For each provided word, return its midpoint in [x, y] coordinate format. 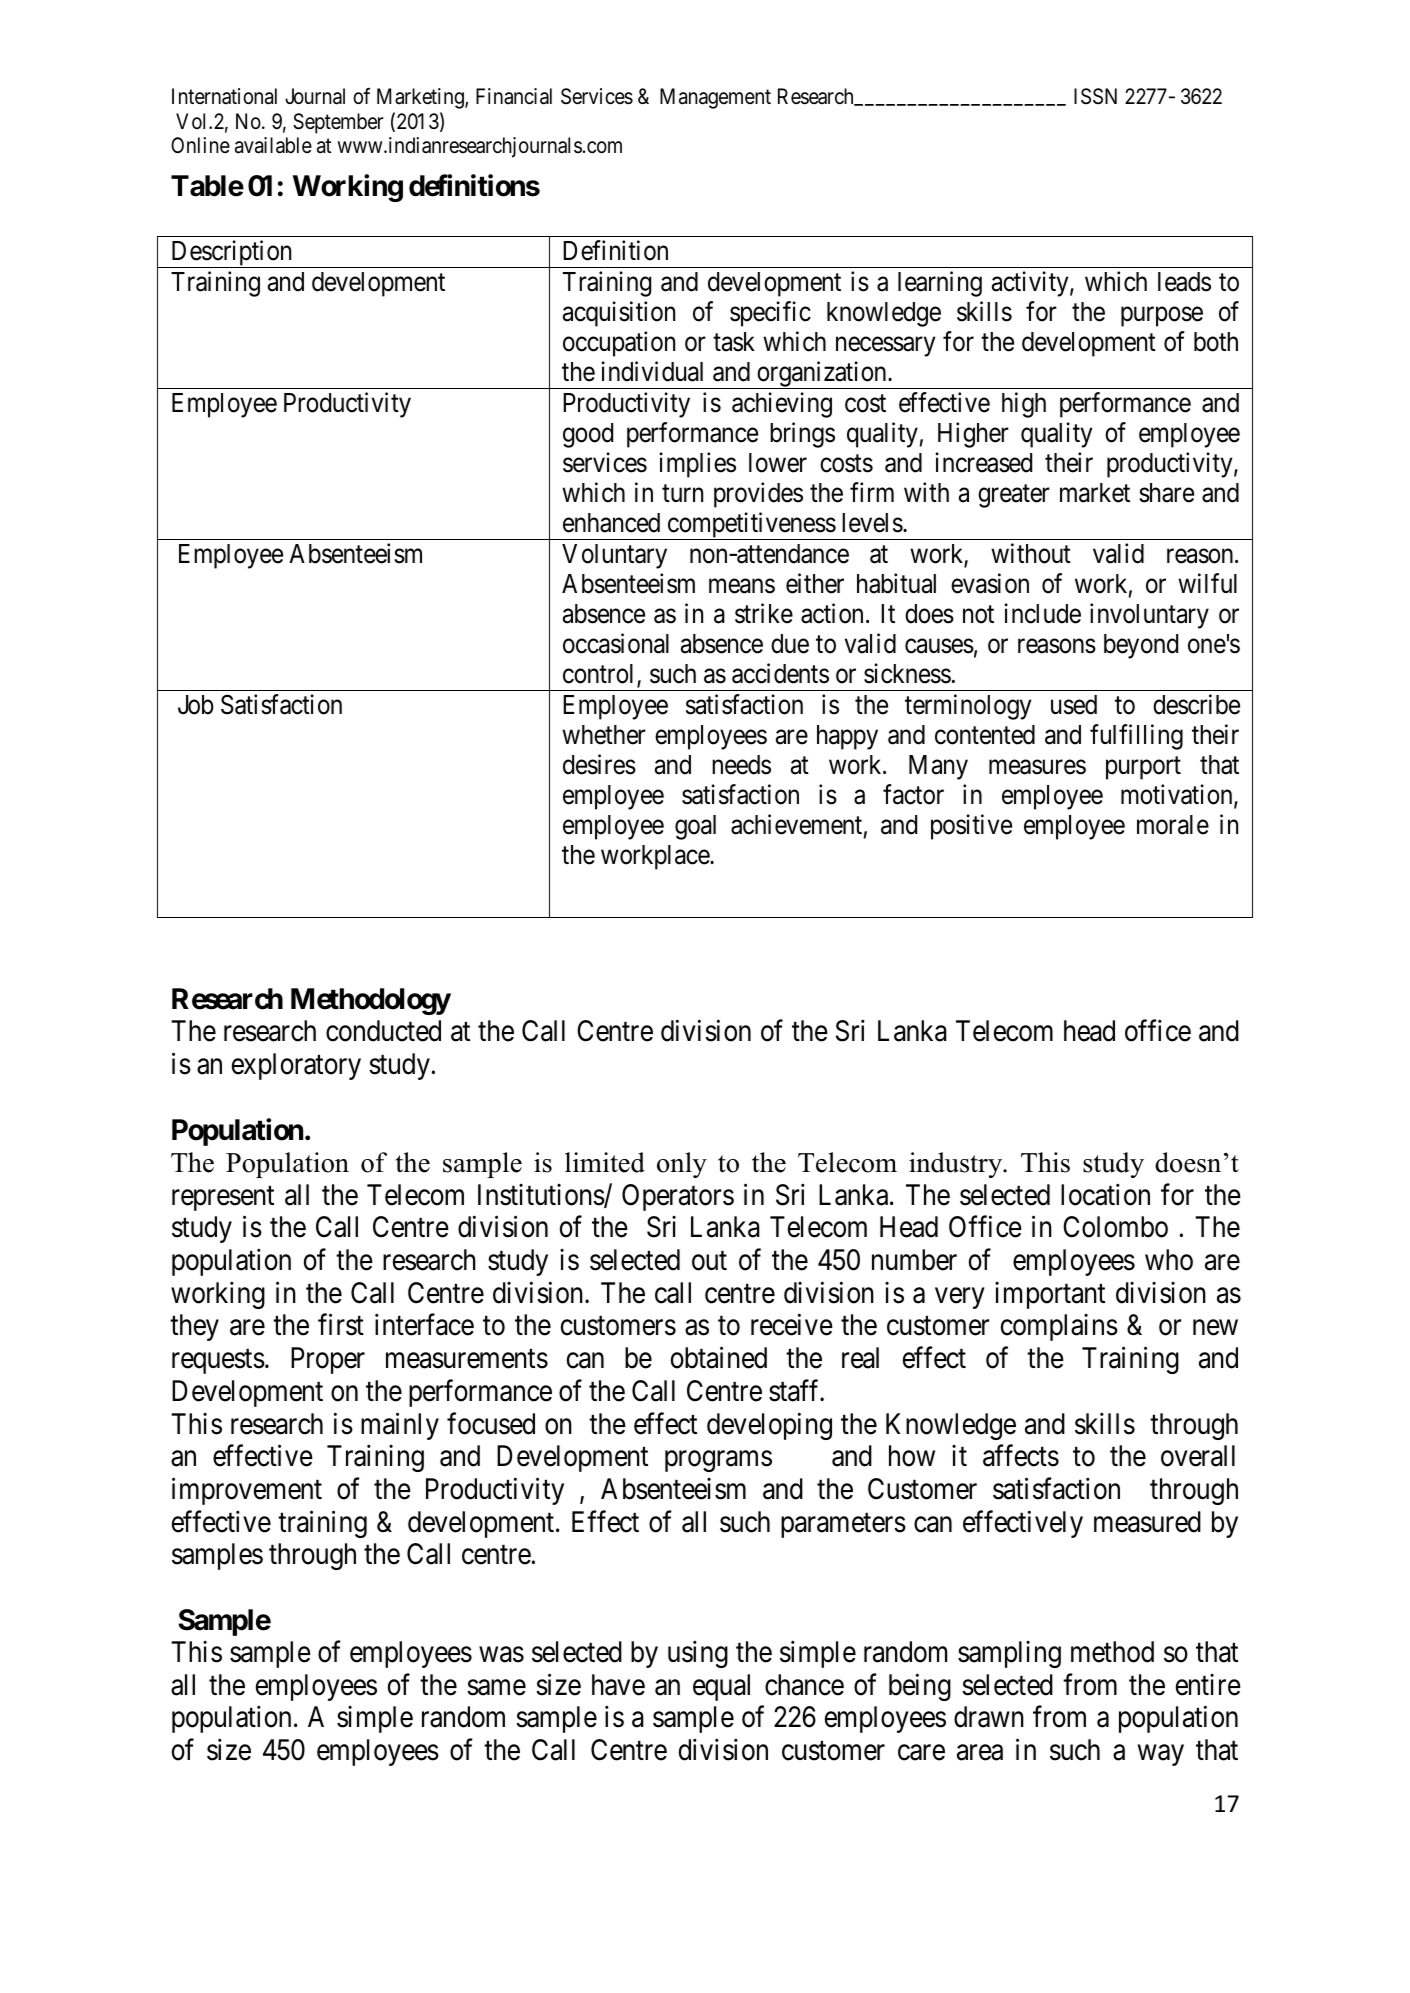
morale [1173, 825]
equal [721, 1687]
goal [695, 827]
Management [715, 98]
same [496, 1688]
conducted [383, 1031]
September [338, 123]
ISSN [1095, 96]
